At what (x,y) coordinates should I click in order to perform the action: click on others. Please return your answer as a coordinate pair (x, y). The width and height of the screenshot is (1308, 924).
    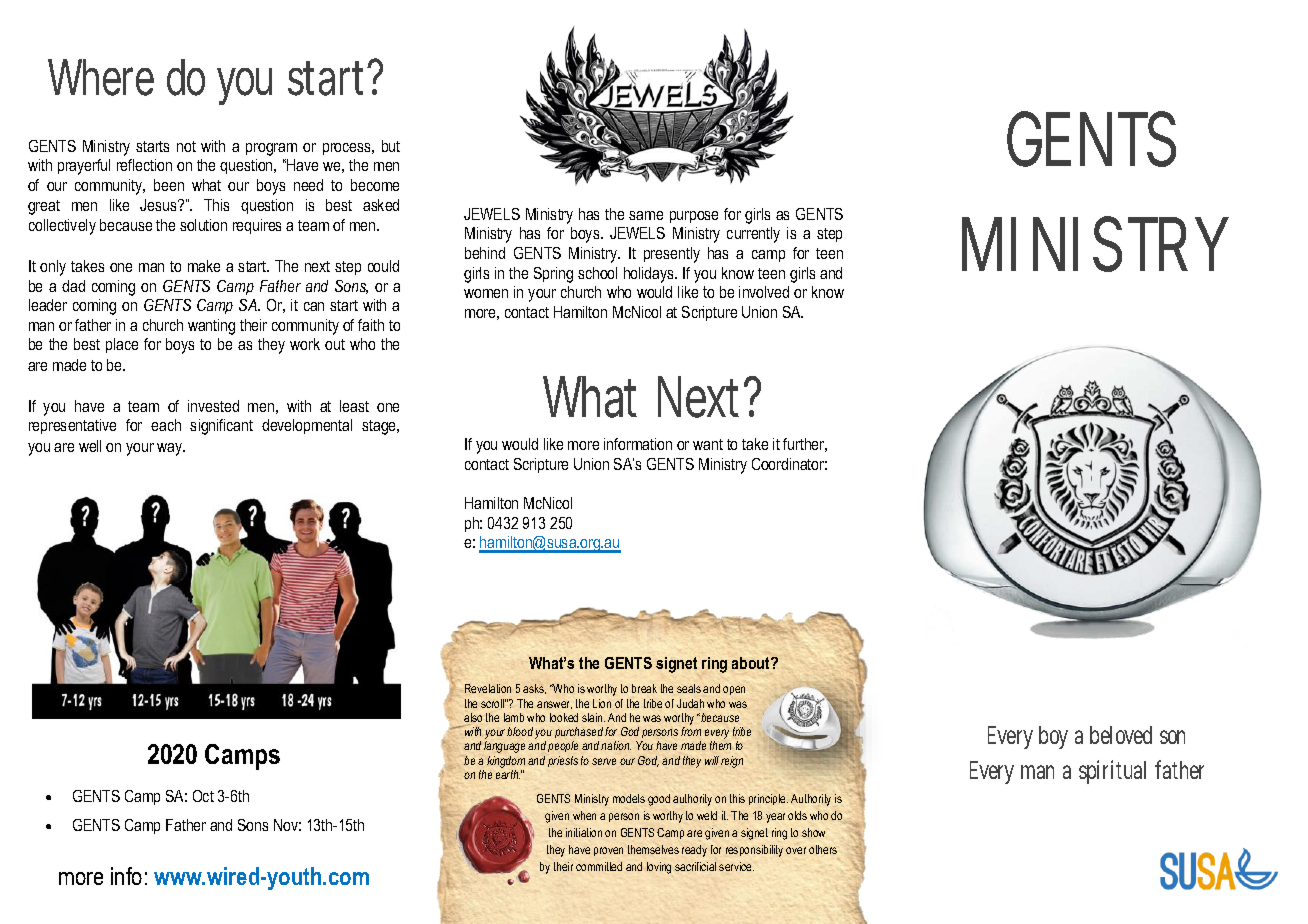
    Looking at the image, I should click on (823, 849).
